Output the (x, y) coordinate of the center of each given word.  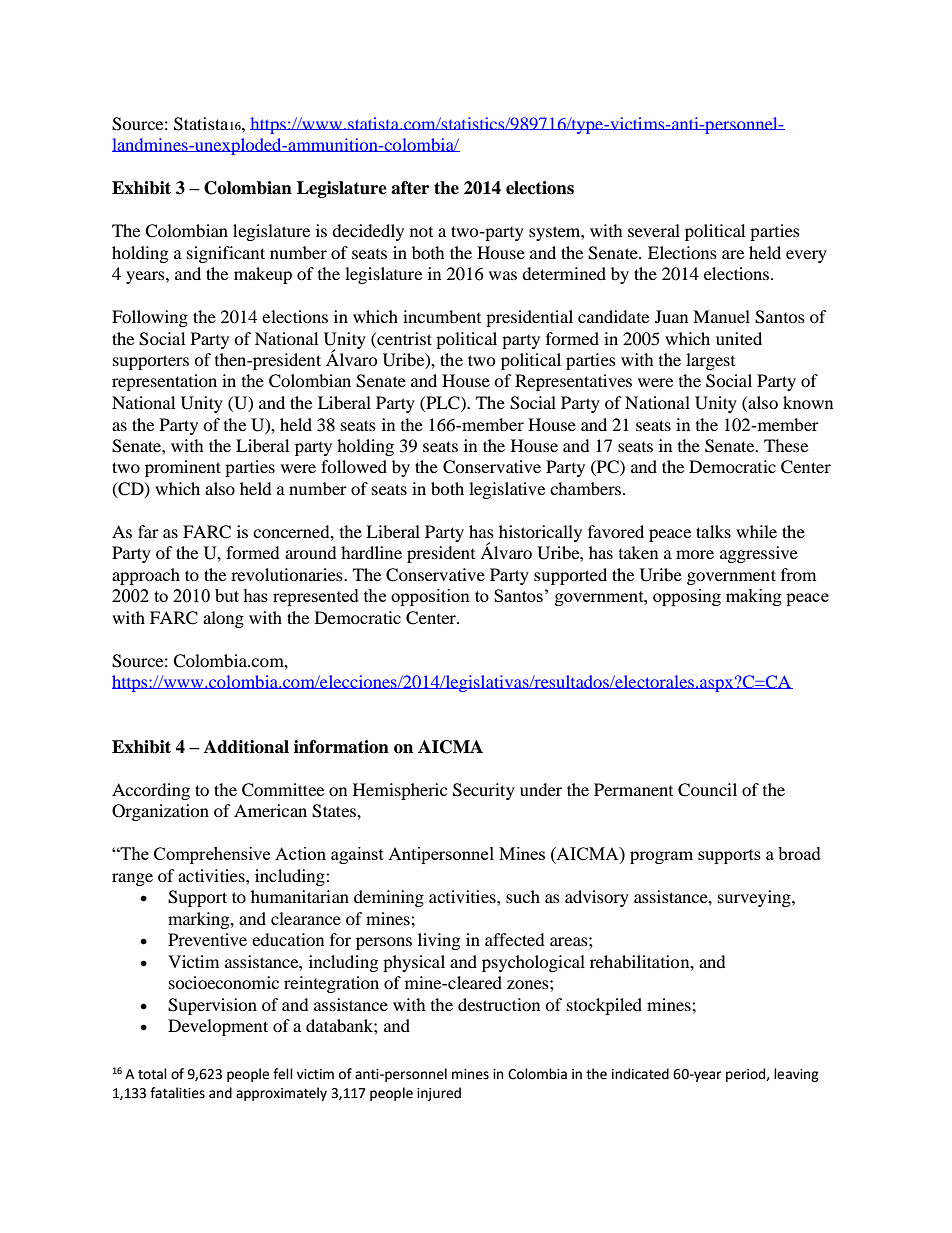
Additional (246, 747)
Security (484, 791)
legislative (507, 490)
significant (226, 254)
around (311, 552)
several (654, 230)
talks (713, 531)
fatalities (177, 1093)
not (421, 232)
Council (707, 790)
